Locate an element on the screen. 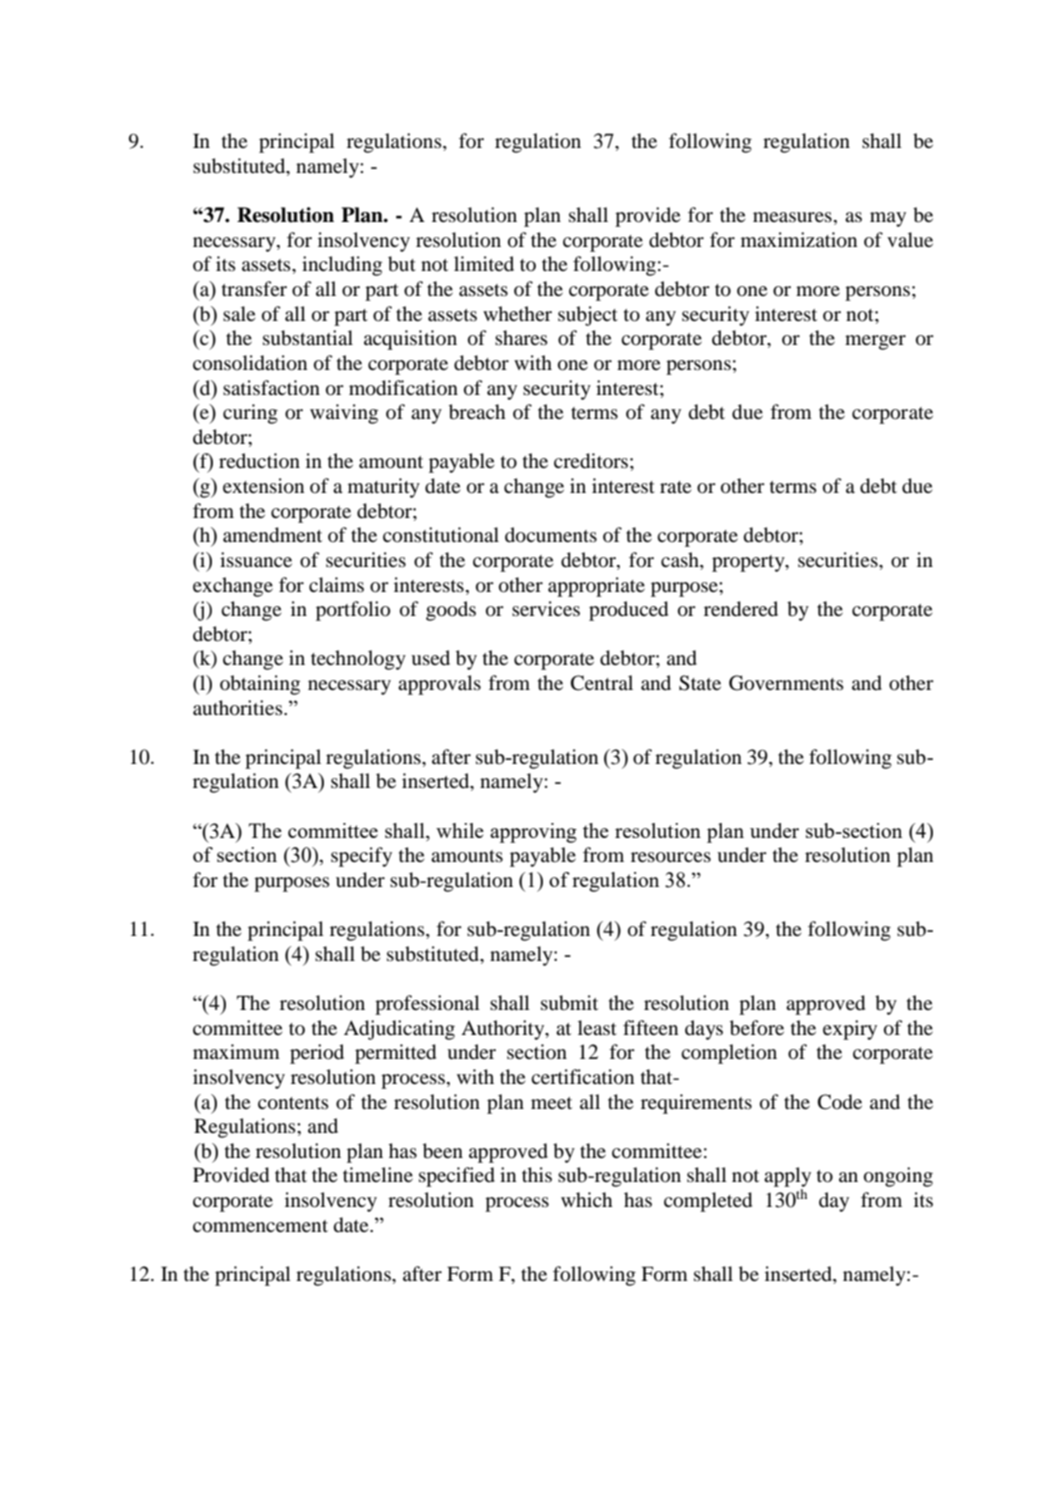 The image size is (1062, 1502). specify is located at coordinates (361, 857).
